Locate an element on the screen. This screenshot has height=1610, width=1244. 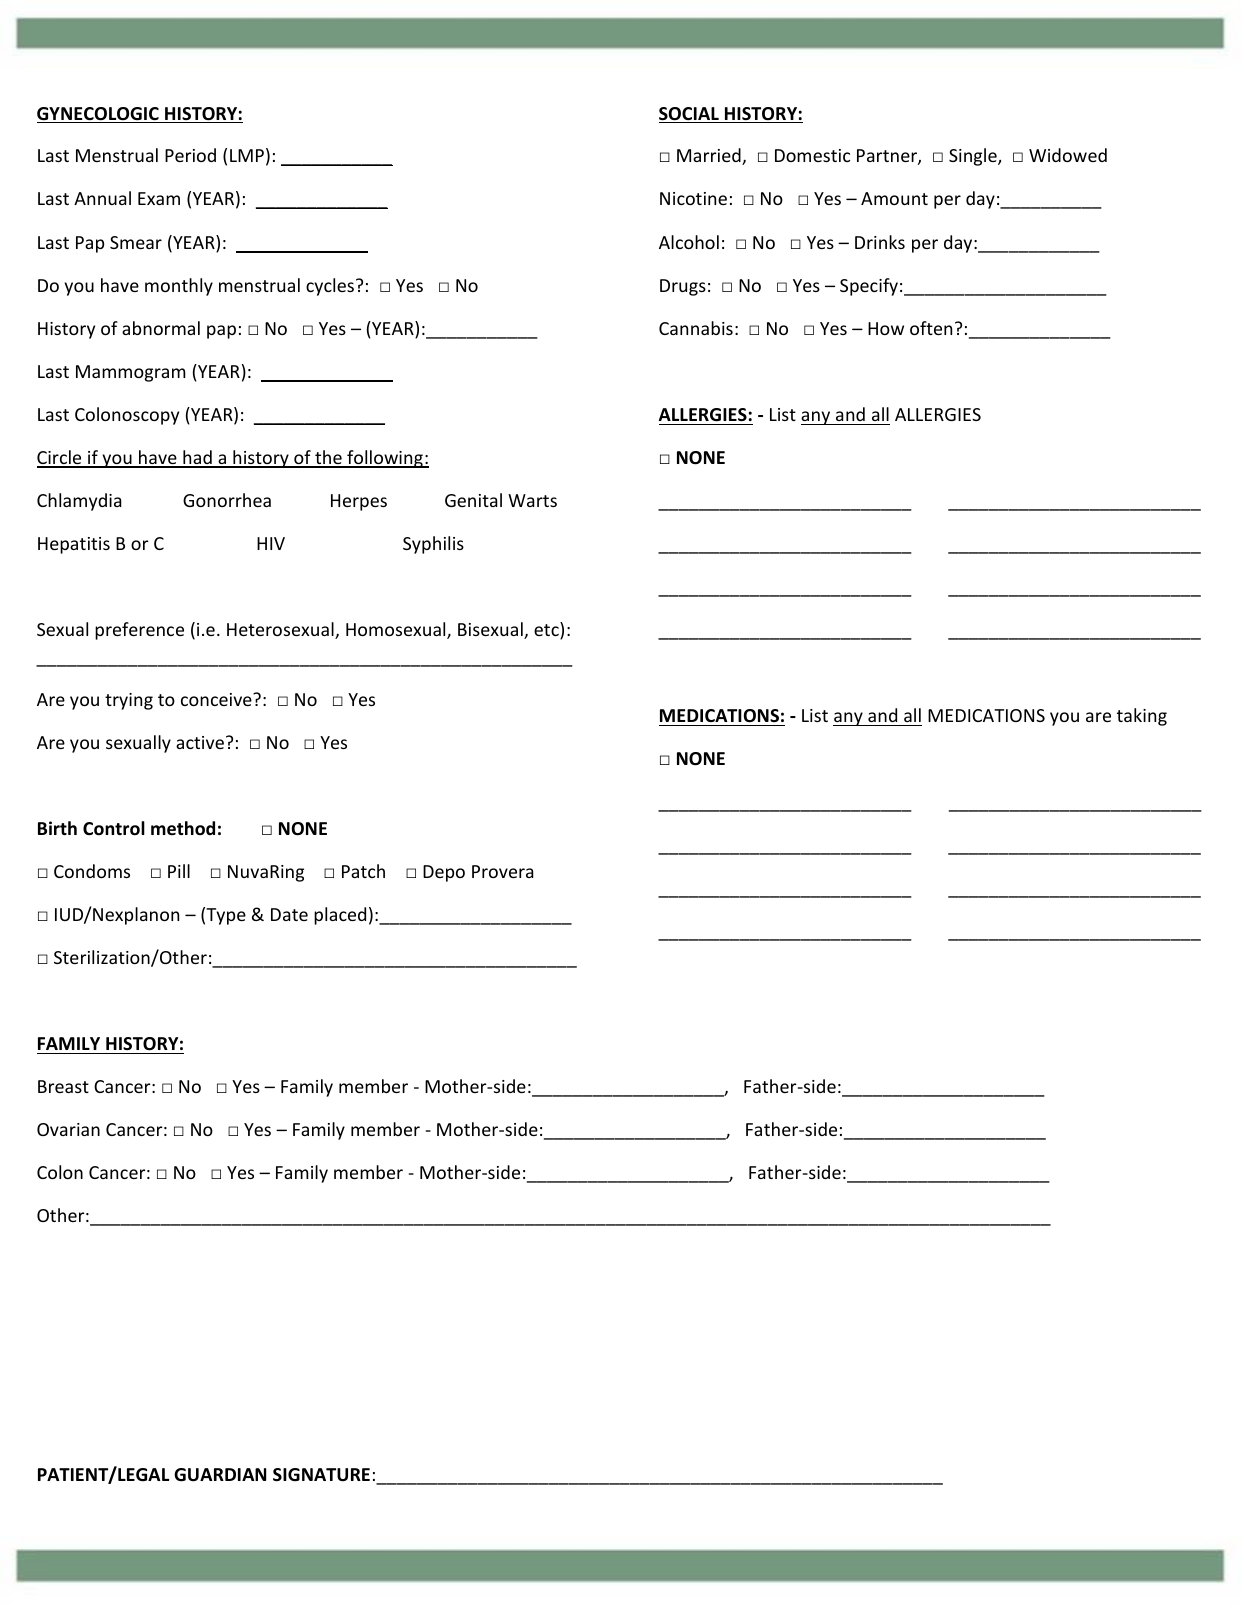
Single is located at coordinates (974, 157).
